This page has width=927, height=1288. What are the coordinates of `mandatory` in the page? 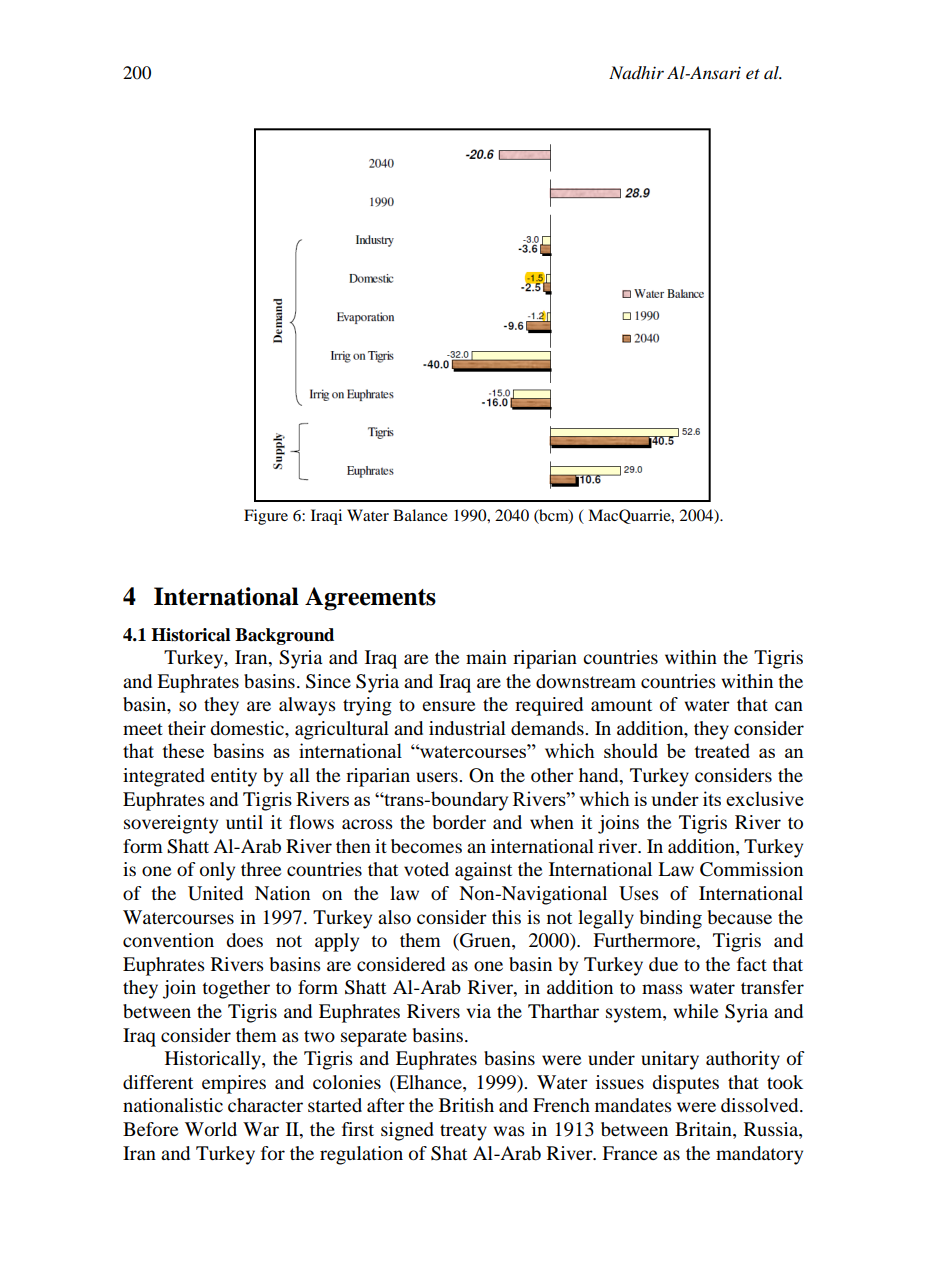 It's located at (759, 1155).
